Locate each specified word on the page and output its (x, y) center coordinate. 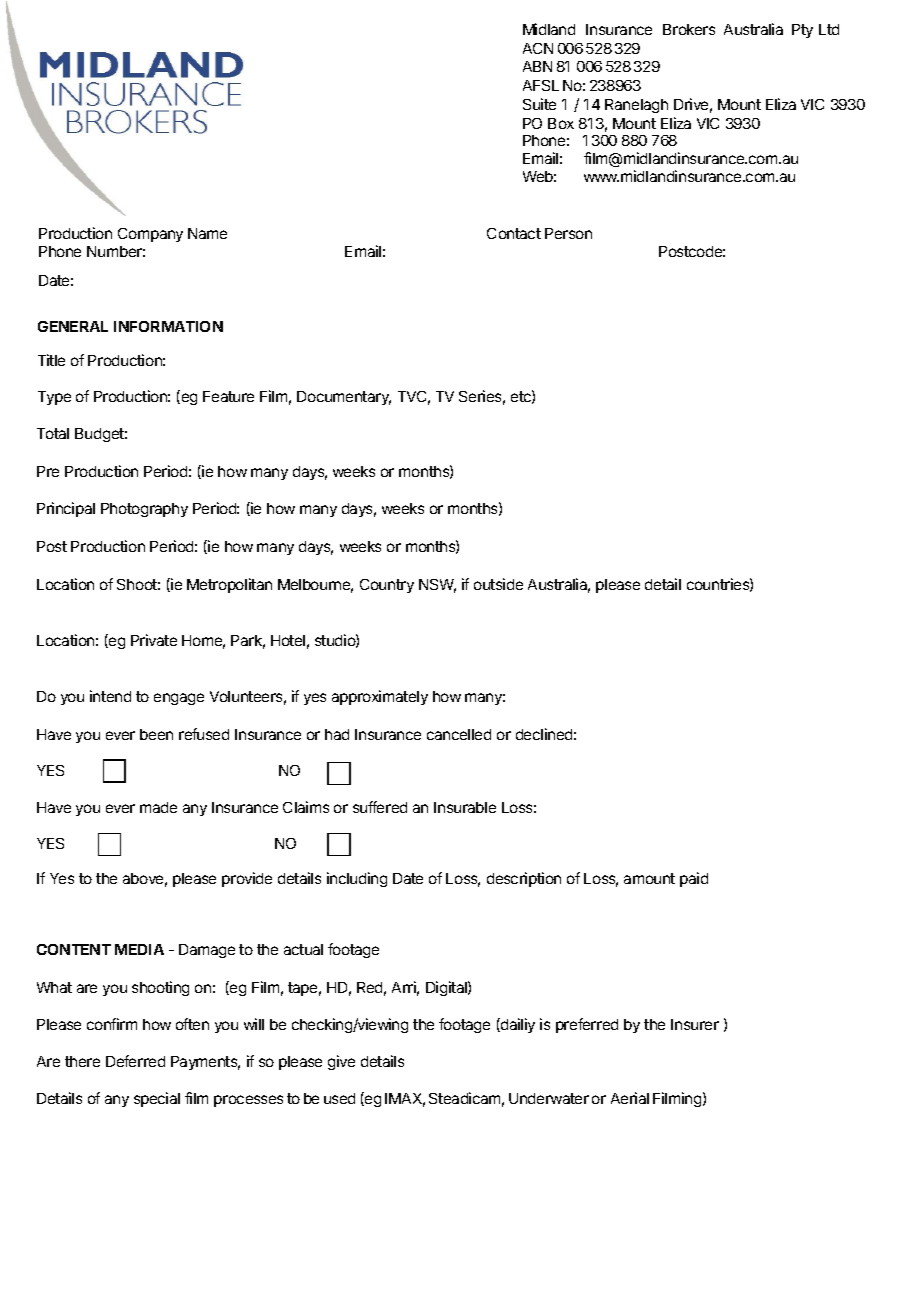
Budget (101, 435)
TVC (412, 396)
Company (150, 235)
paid (694, 879)
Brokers (689, 29)
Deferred (135, 1061)
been (156, 734)
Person (568, 233)
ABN (537, 66)
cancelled (459, 734)
